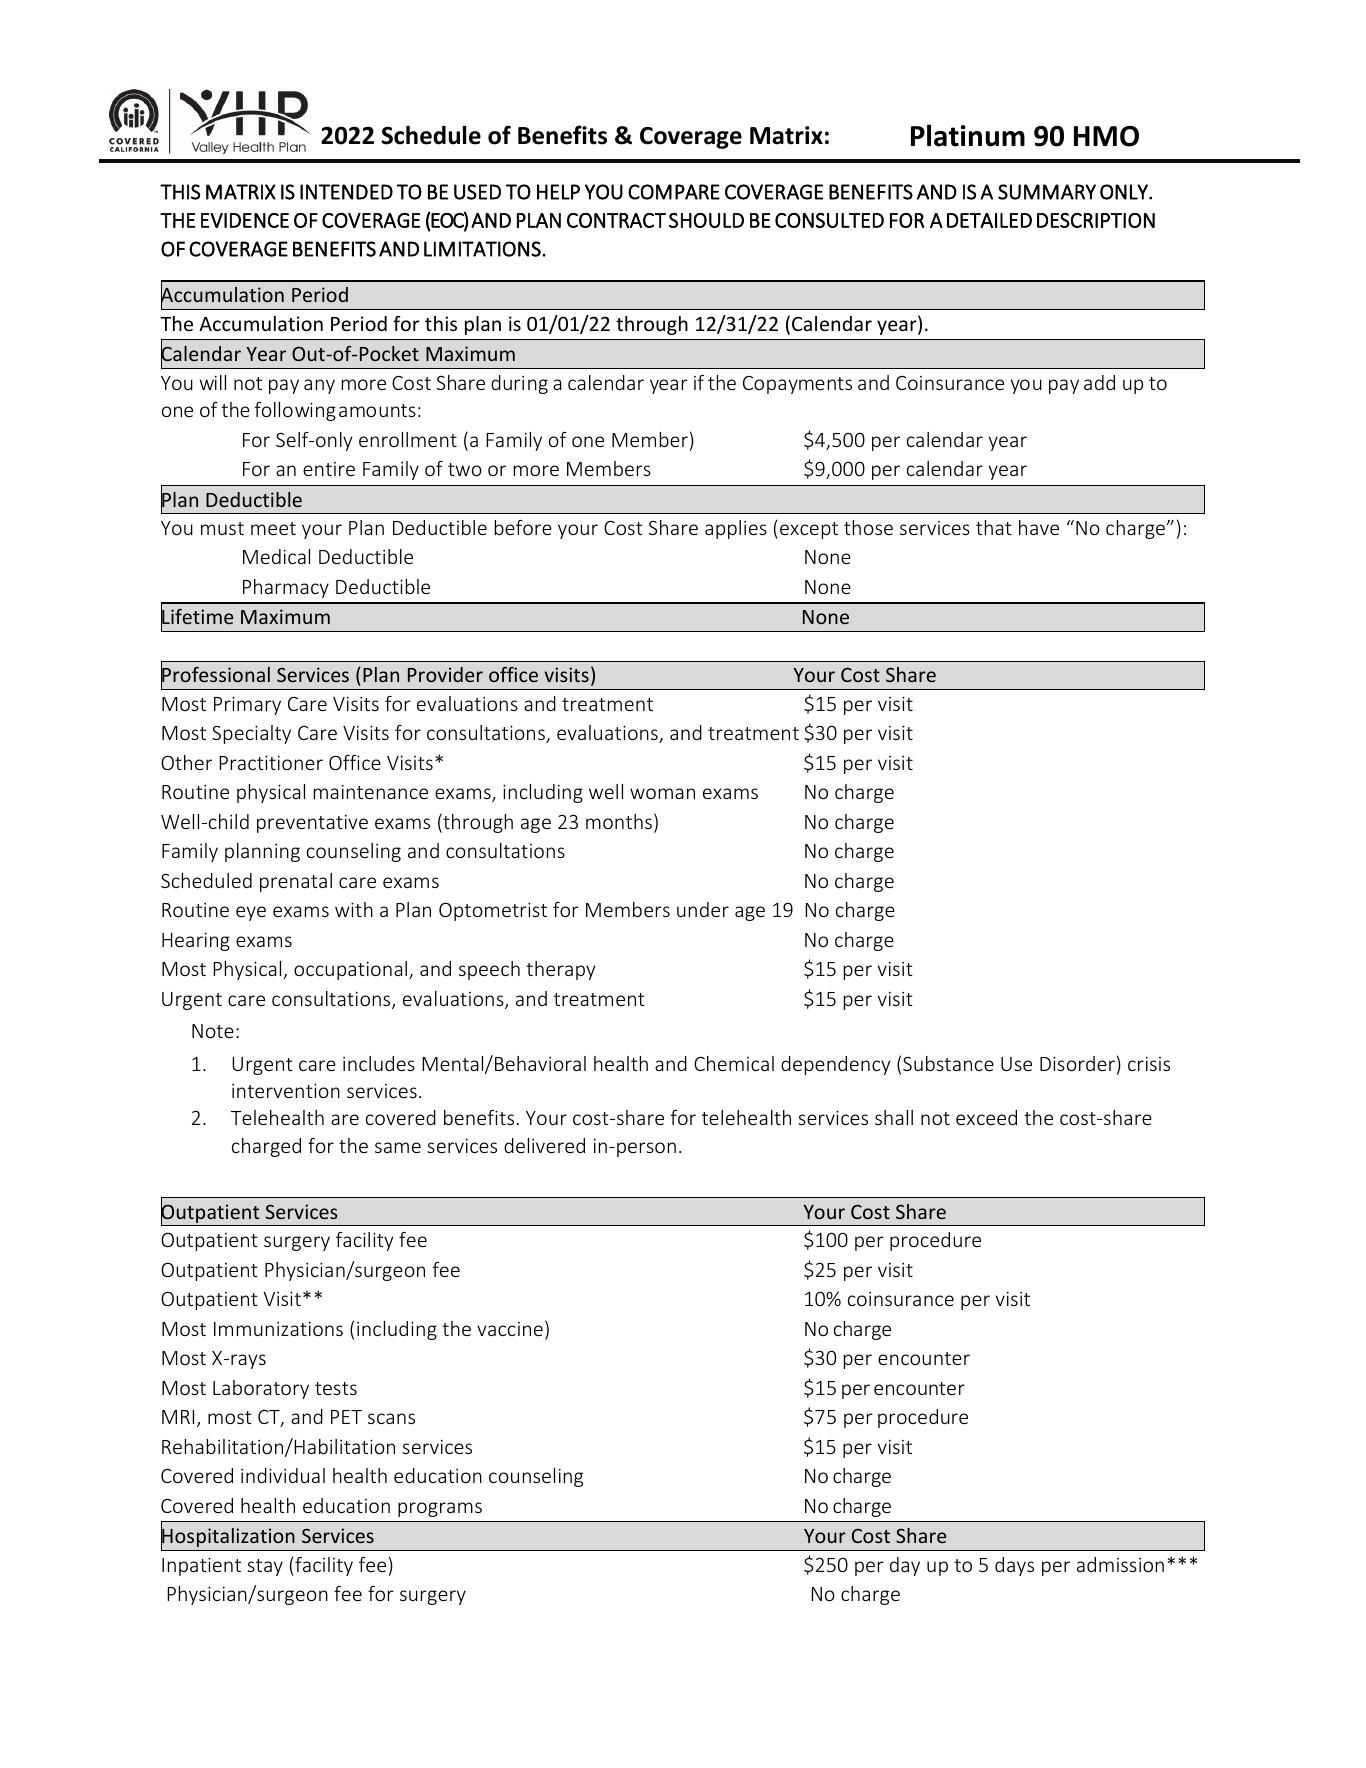 The image size is (1366, 1768). I want to click on applies, so click(736, 529).
